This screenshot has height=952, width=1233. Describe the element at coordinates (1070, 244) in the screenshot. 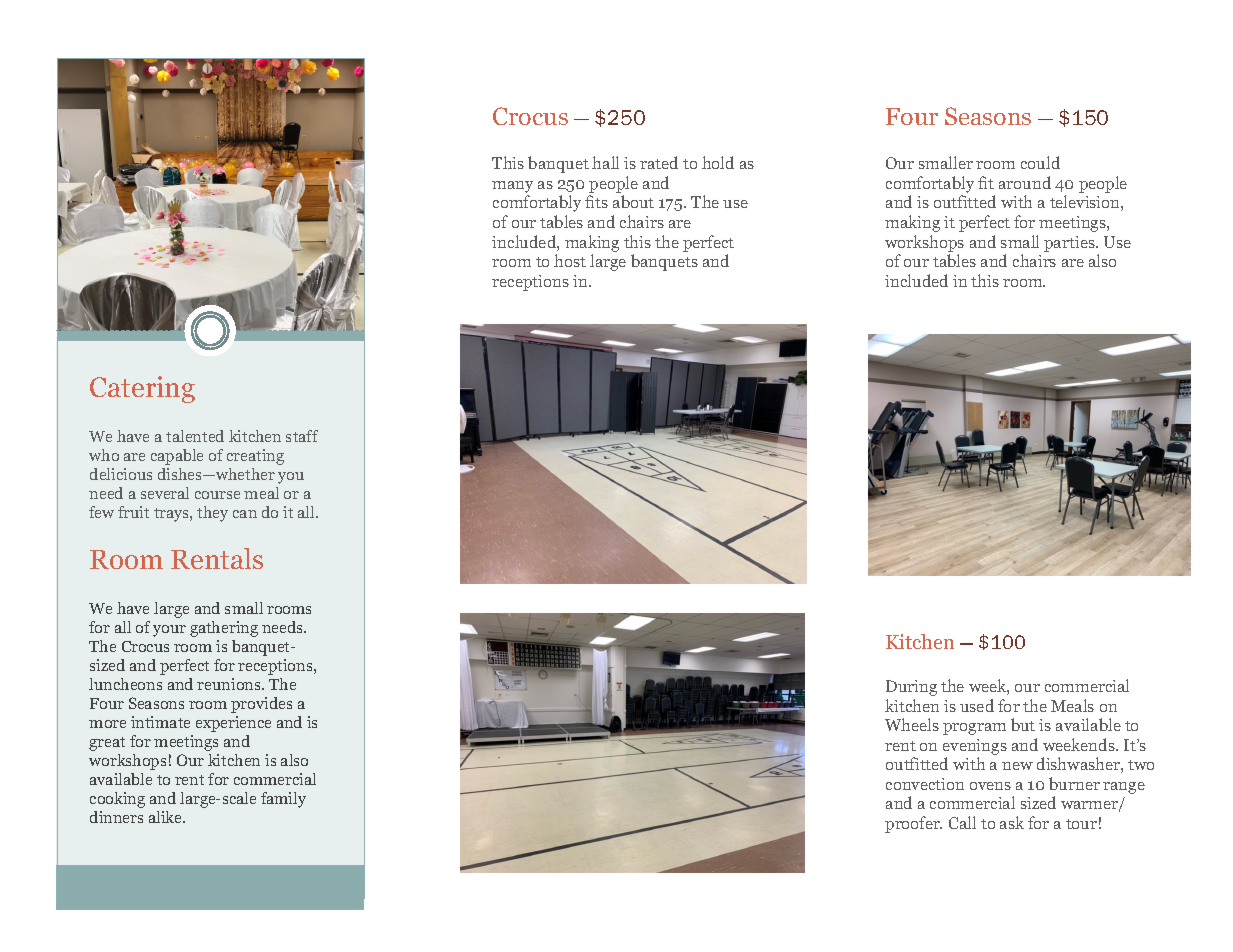

I see `parties` at that location.
